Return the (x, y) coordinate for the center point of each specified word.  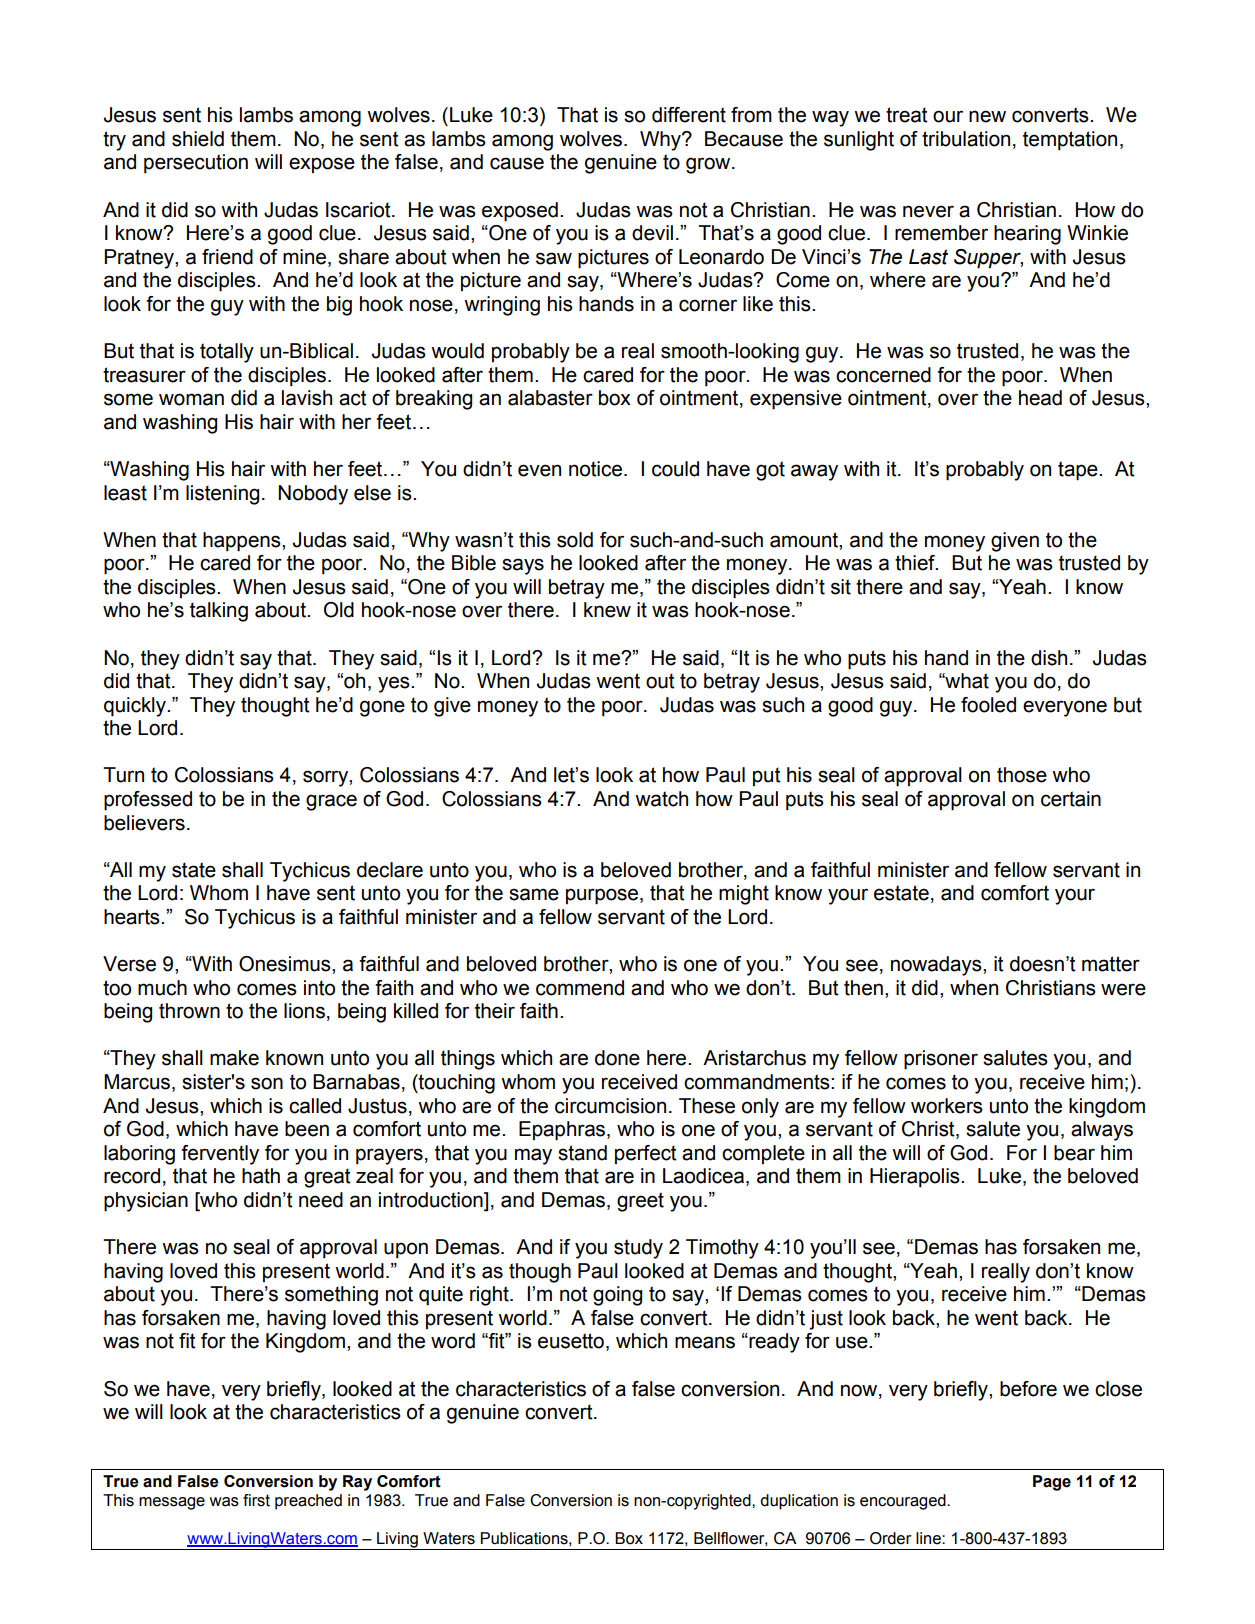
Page (1052, 1483)
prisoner (941, 1060)
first (256, 1500)
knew (607, 610)
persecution (196, 163)
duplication (799, 1502)
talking (219, 612)
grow (709, 165)
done (617, 1058)
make (234, 1058)
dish (1049, 658)
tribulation (966, 139)
